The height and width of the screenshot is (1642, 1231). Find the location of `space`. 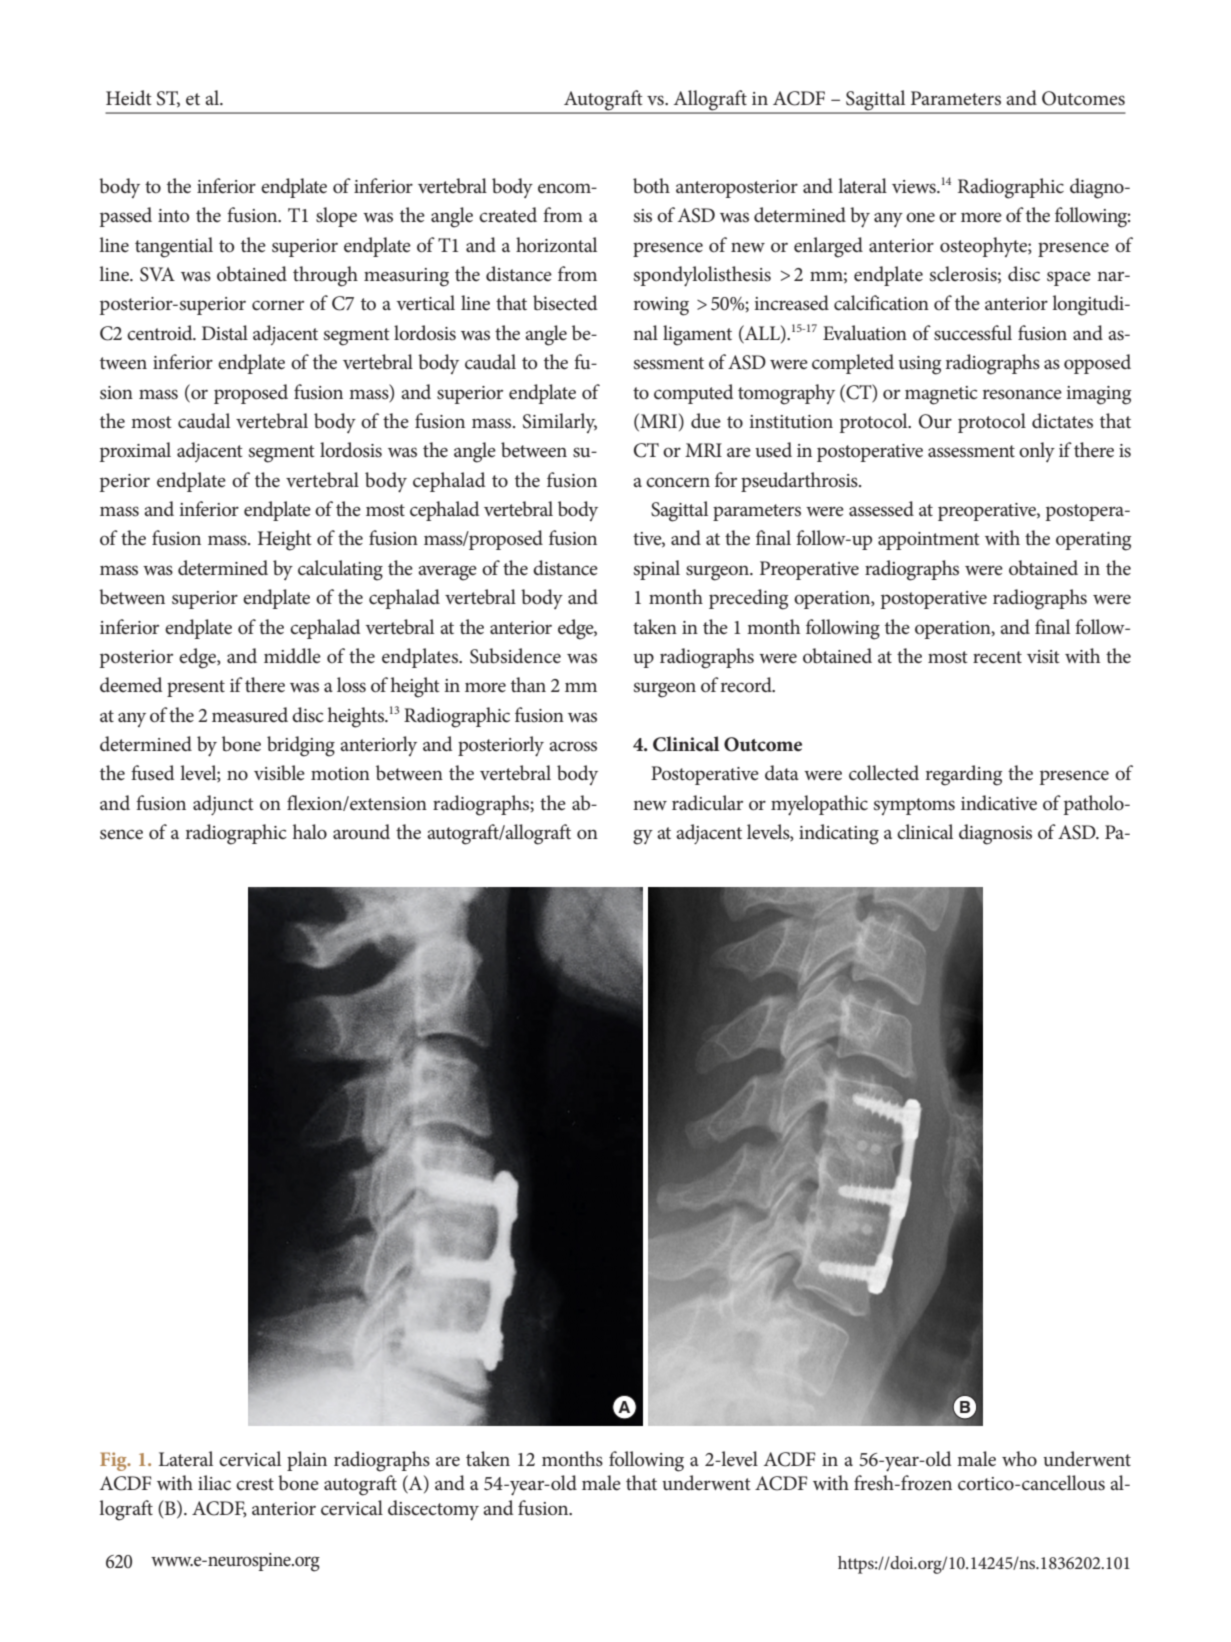

space is located at coordinates (1069, 278).
